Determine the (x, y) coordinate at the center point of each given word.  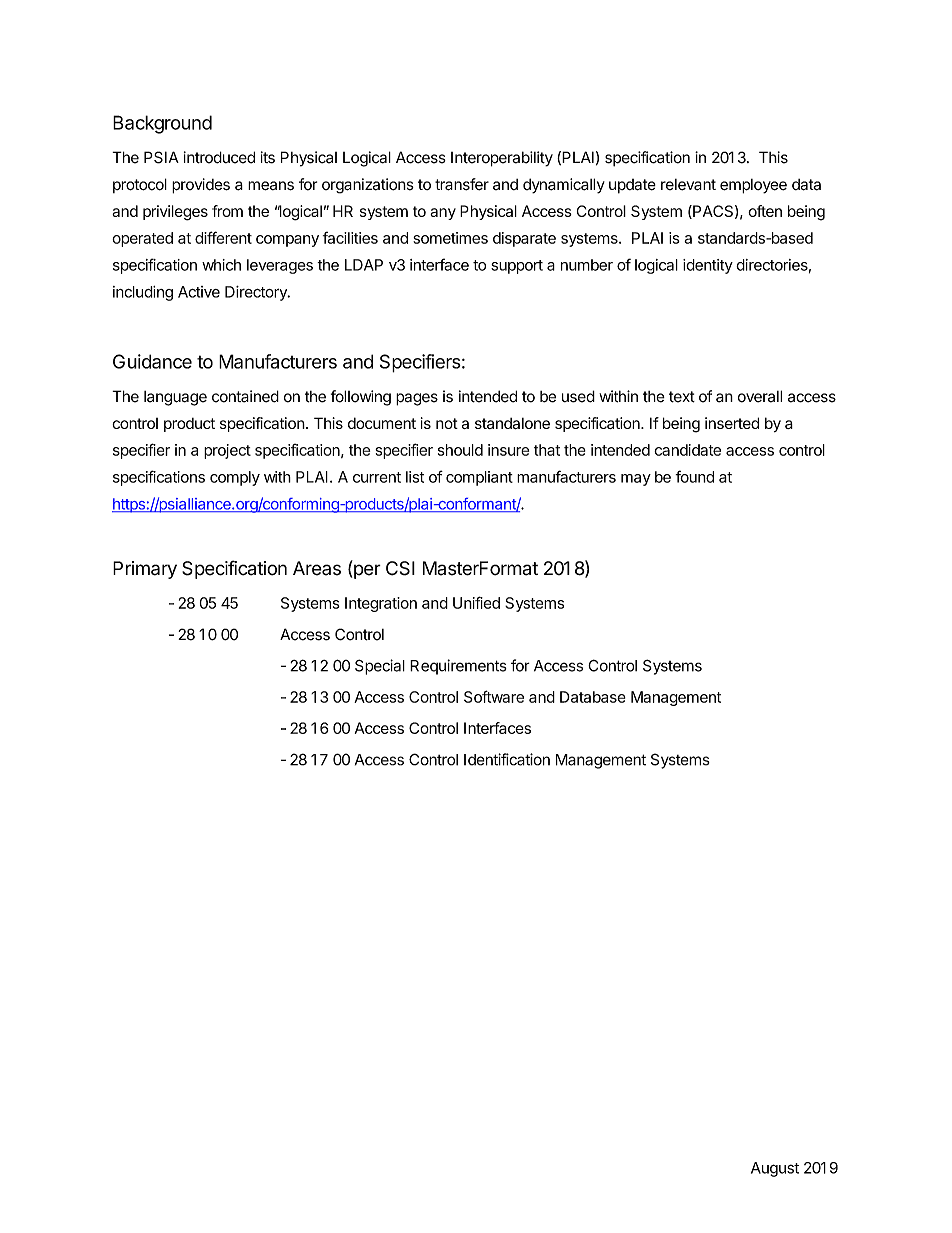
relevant (688, 185)
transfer (462, 184)
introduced (219, 157)
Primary (145, 570)
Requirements (458, 667)
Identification (507, 759)
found (694, 476)
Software (494, 696)
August (775, 1169)
